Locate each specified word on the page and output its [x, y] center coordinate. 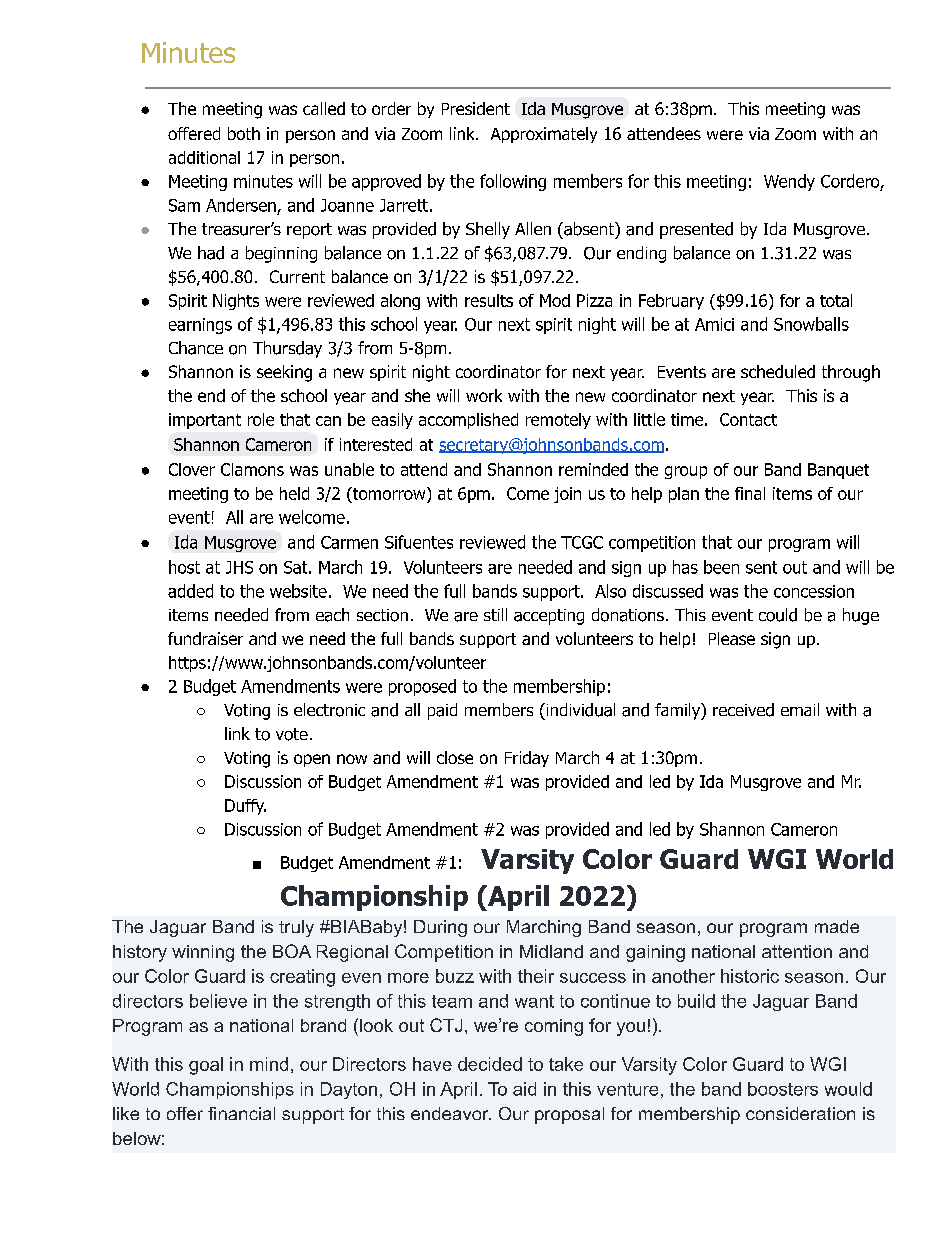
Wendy [789, 182]
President [476, 108]
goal [206, 1066]
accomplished [468, 421]
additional [204, 157]
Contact [748, 419]
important [205, 421]
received [743, 710]
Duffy [245, 807]
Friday [527, 759]
